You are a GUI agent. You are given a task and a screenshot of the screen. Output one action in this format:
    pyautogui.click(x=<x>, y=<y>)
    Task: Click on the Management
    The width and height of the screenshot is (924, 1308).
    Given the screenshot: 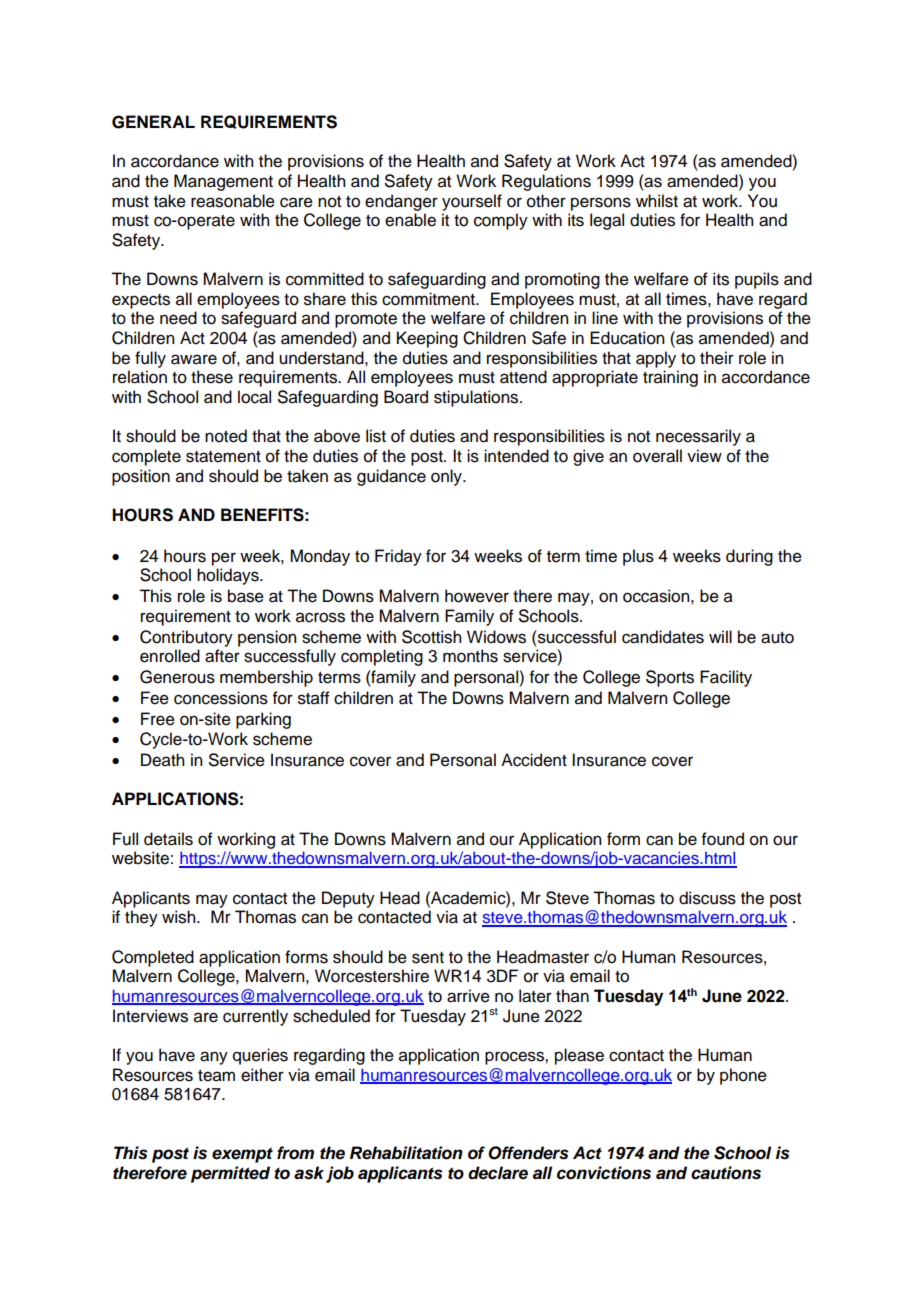 What is the action you would take?
    pyautogui.click(x=223, y=182)
